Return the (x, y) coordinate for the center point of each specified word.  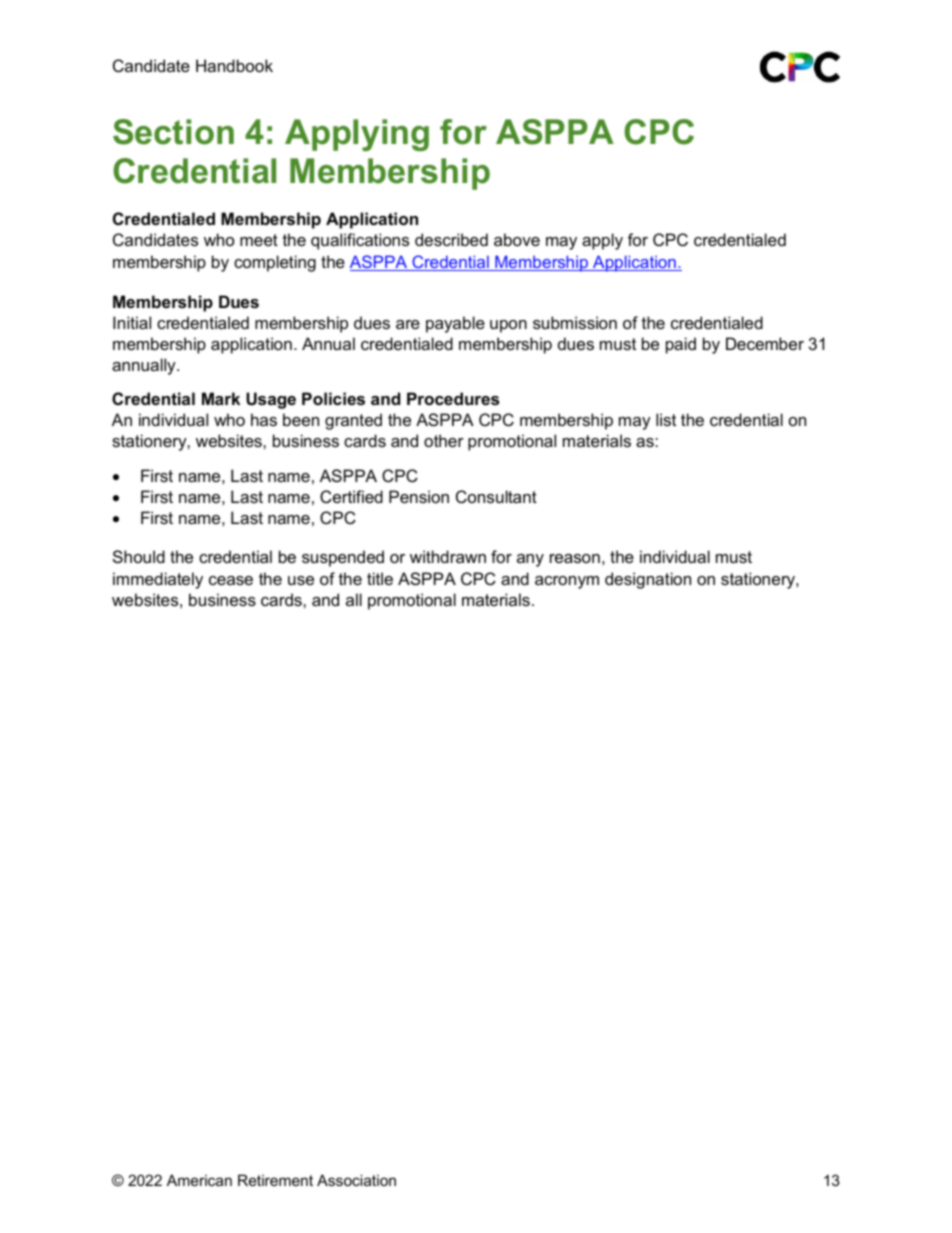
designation (648, 580)
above (517, 239)
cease (231, 580)
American (199, 1180)
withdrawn (448, 556)
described (451, 239)
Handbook (234, 65)
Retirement (275, 1180)
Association (356, 1180)
